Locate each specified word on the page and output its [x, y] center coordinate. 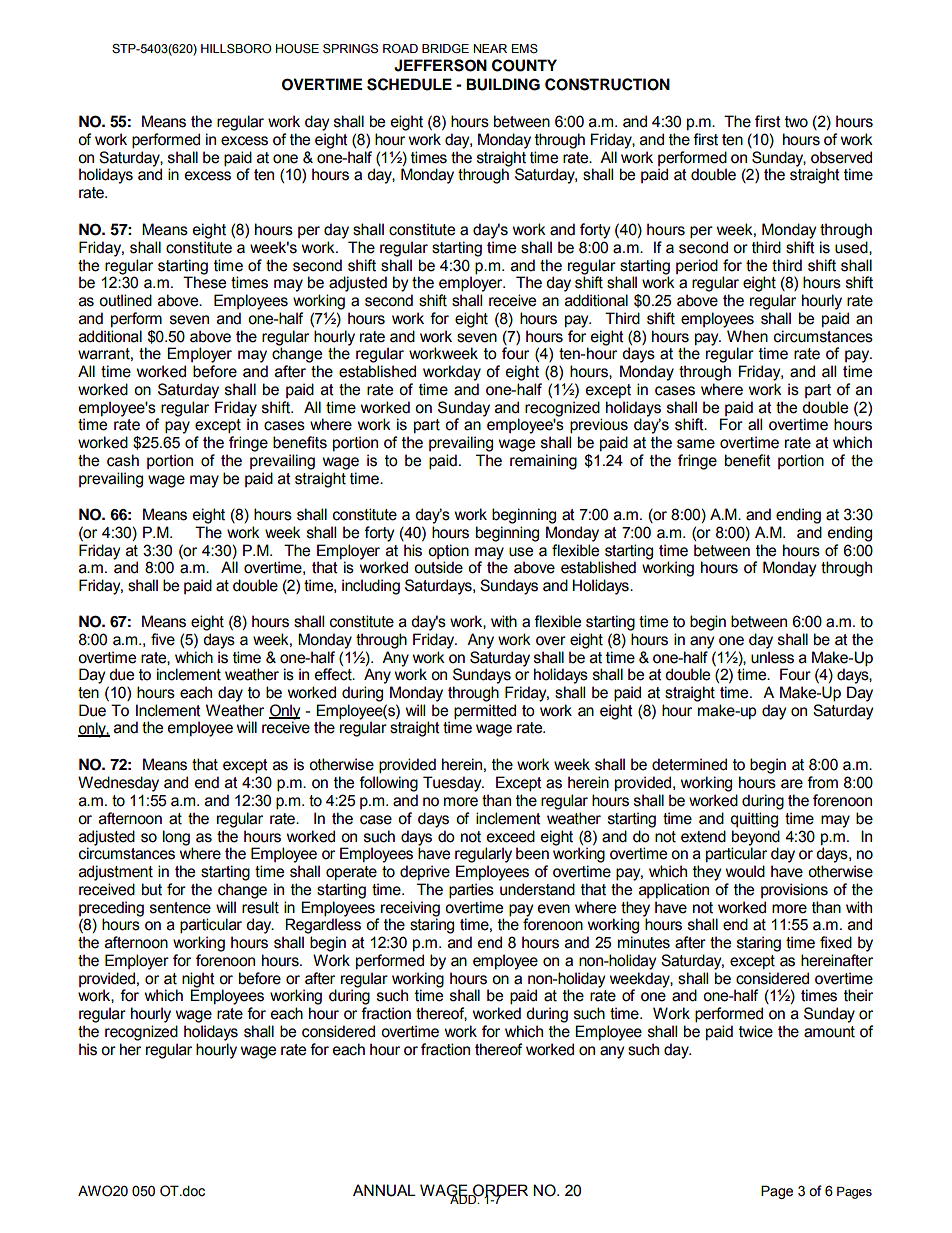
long [176, 838]
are [792, 784]
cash [123, 460]
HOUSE [297, 48]
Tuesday [453, 784]
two [796, 122]
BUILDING [503, 84]
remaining [543, 462]
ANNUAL [384, 1190]
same [696, 444]
